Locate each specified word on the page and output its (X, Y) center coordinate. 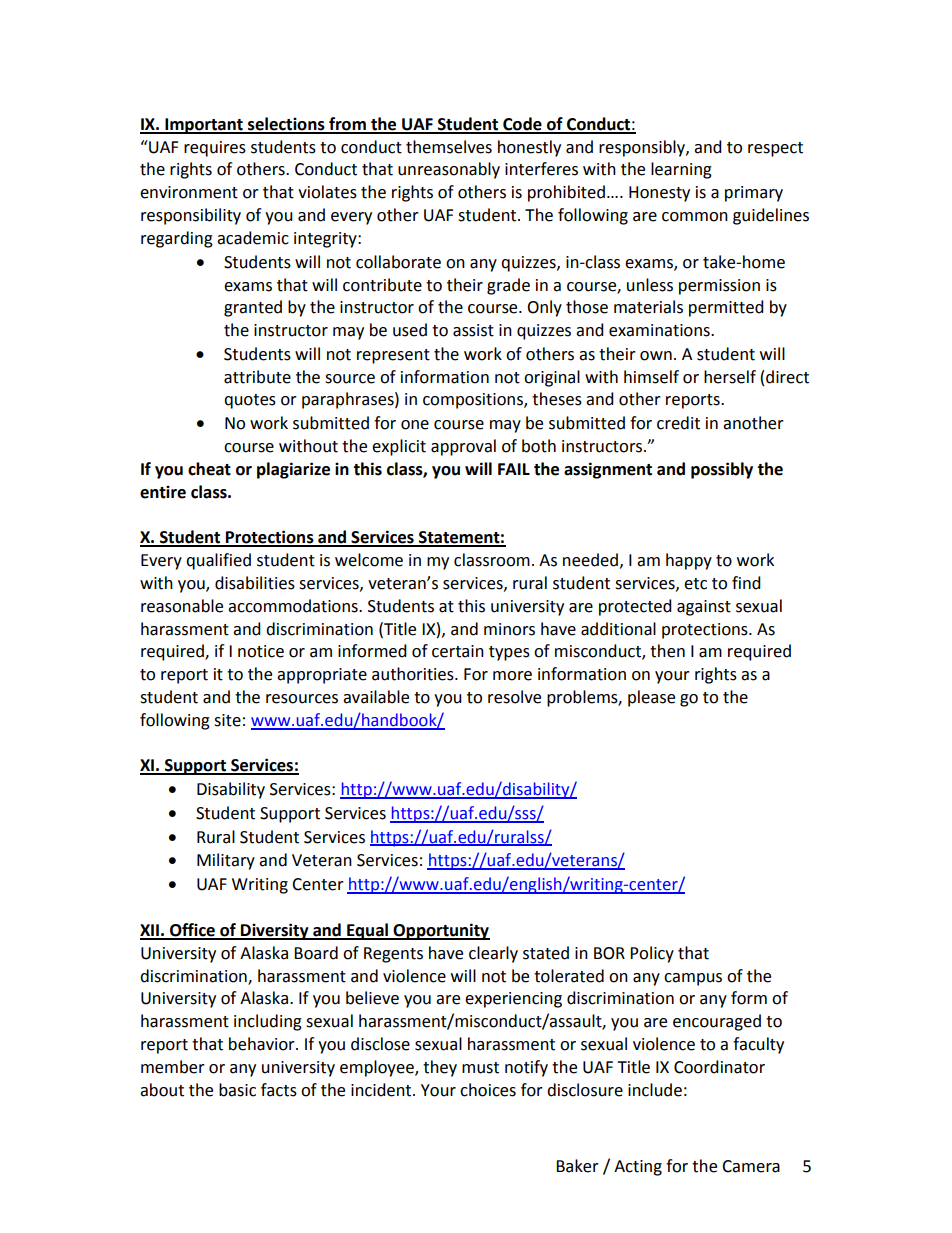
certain (458, 651)
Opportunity (441, 931)
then (667, 651)
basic (237, 1090)
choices (488, 1090)
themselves (449, 147)
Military (226, 861)
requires (215, 149)
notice (261, 651)
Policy (652, 954)
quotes (250, 401)
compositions (474, 401)
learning (681, 170)
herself (730, 377)
